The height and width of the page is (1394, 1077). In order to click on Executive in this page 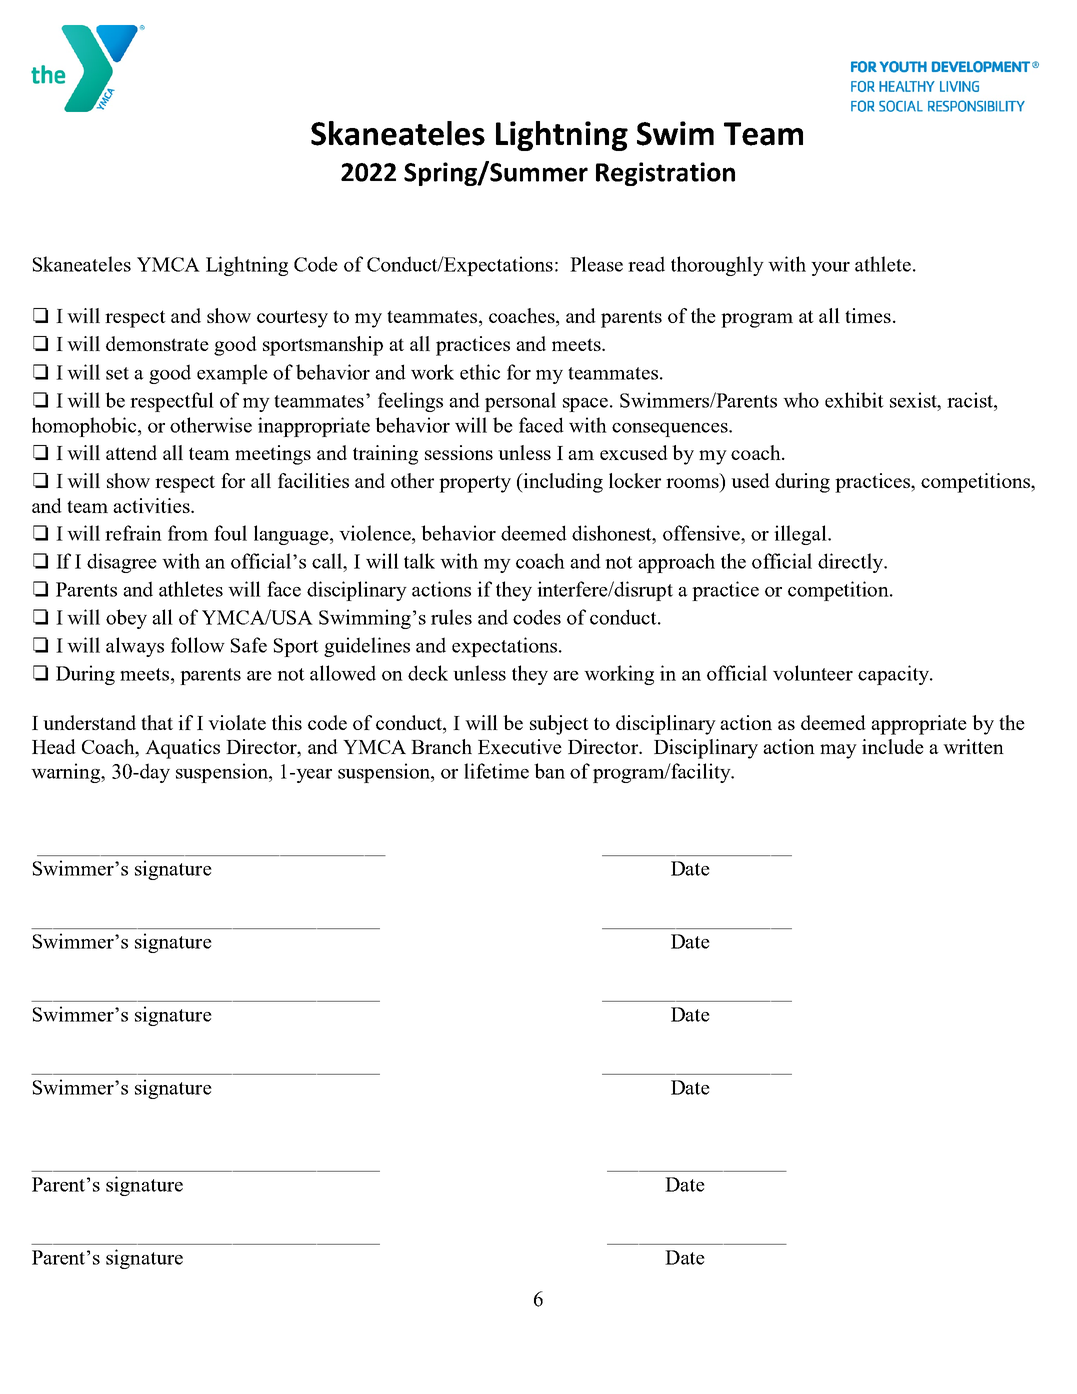, I will do `click(520, 746)`.
